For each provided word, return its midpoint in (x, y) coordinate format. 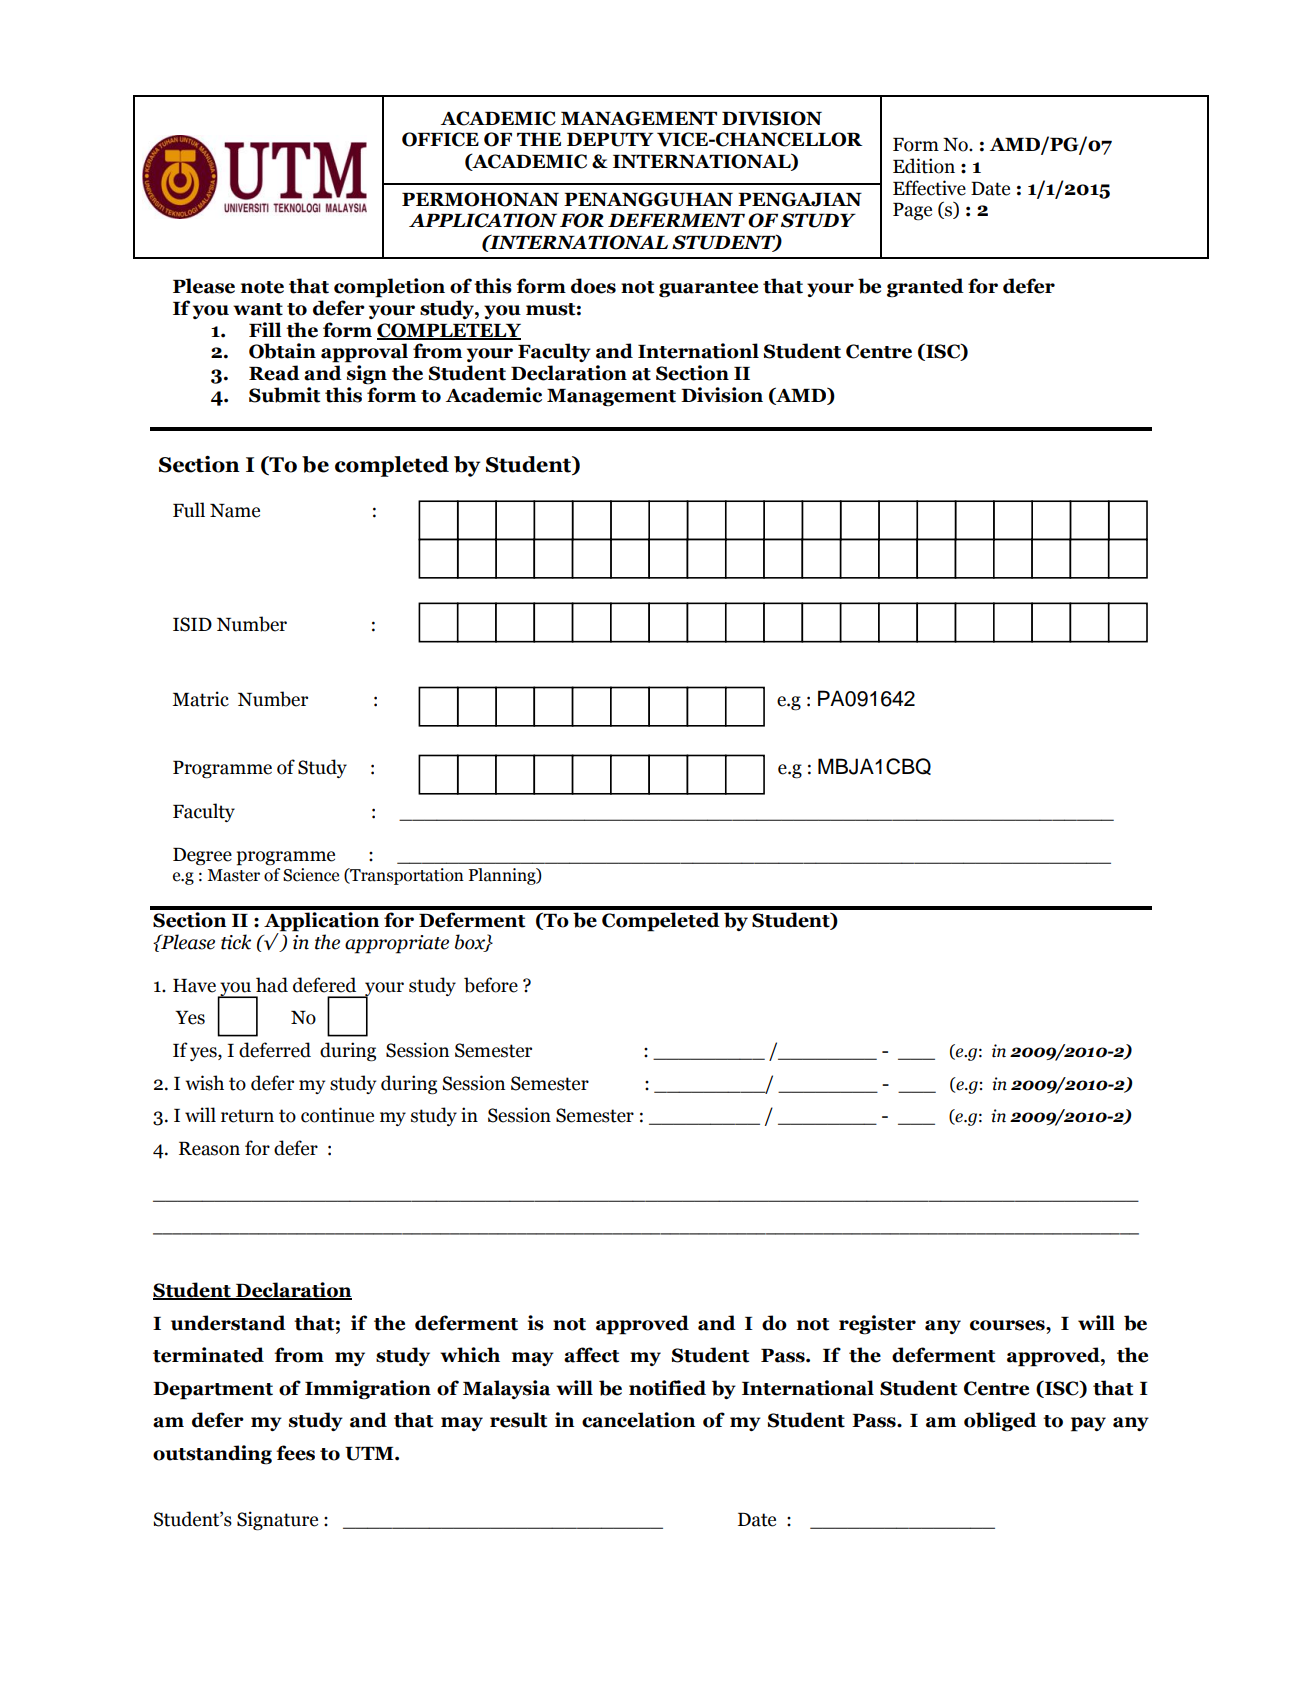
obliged (1000, 1422)
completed (392, 466)
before (491, 985)
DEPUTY (610, 139)
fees (295, 1453)
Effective (929, 188)
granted (925, 288)
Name (235, 511)
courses (1008, 1325)
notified (667, 1388)
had (272, 985)
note (262, 287)
